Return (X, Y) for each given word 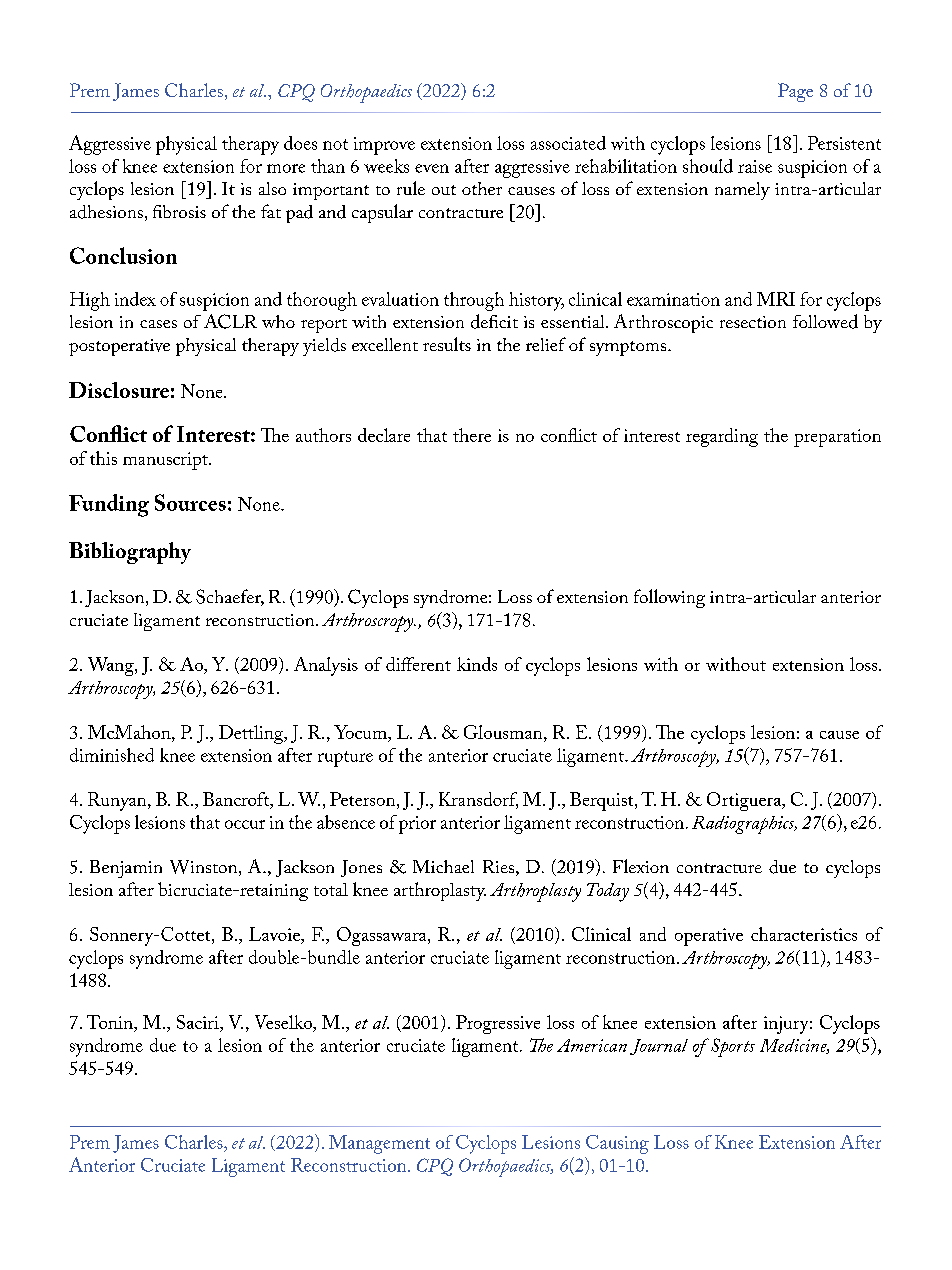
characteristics (804, 934)
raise (755, 166)
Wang (112, 666)
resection (753, 322)
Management (379, 1144)
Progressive (498, 1024)
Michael (443, 866)
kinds (477, 664)
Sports (733, 1047)
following (669, 598)
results (447, 344)
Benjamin (126, 869)
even (432, 168)
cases (158, 324)
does (300, 143)
